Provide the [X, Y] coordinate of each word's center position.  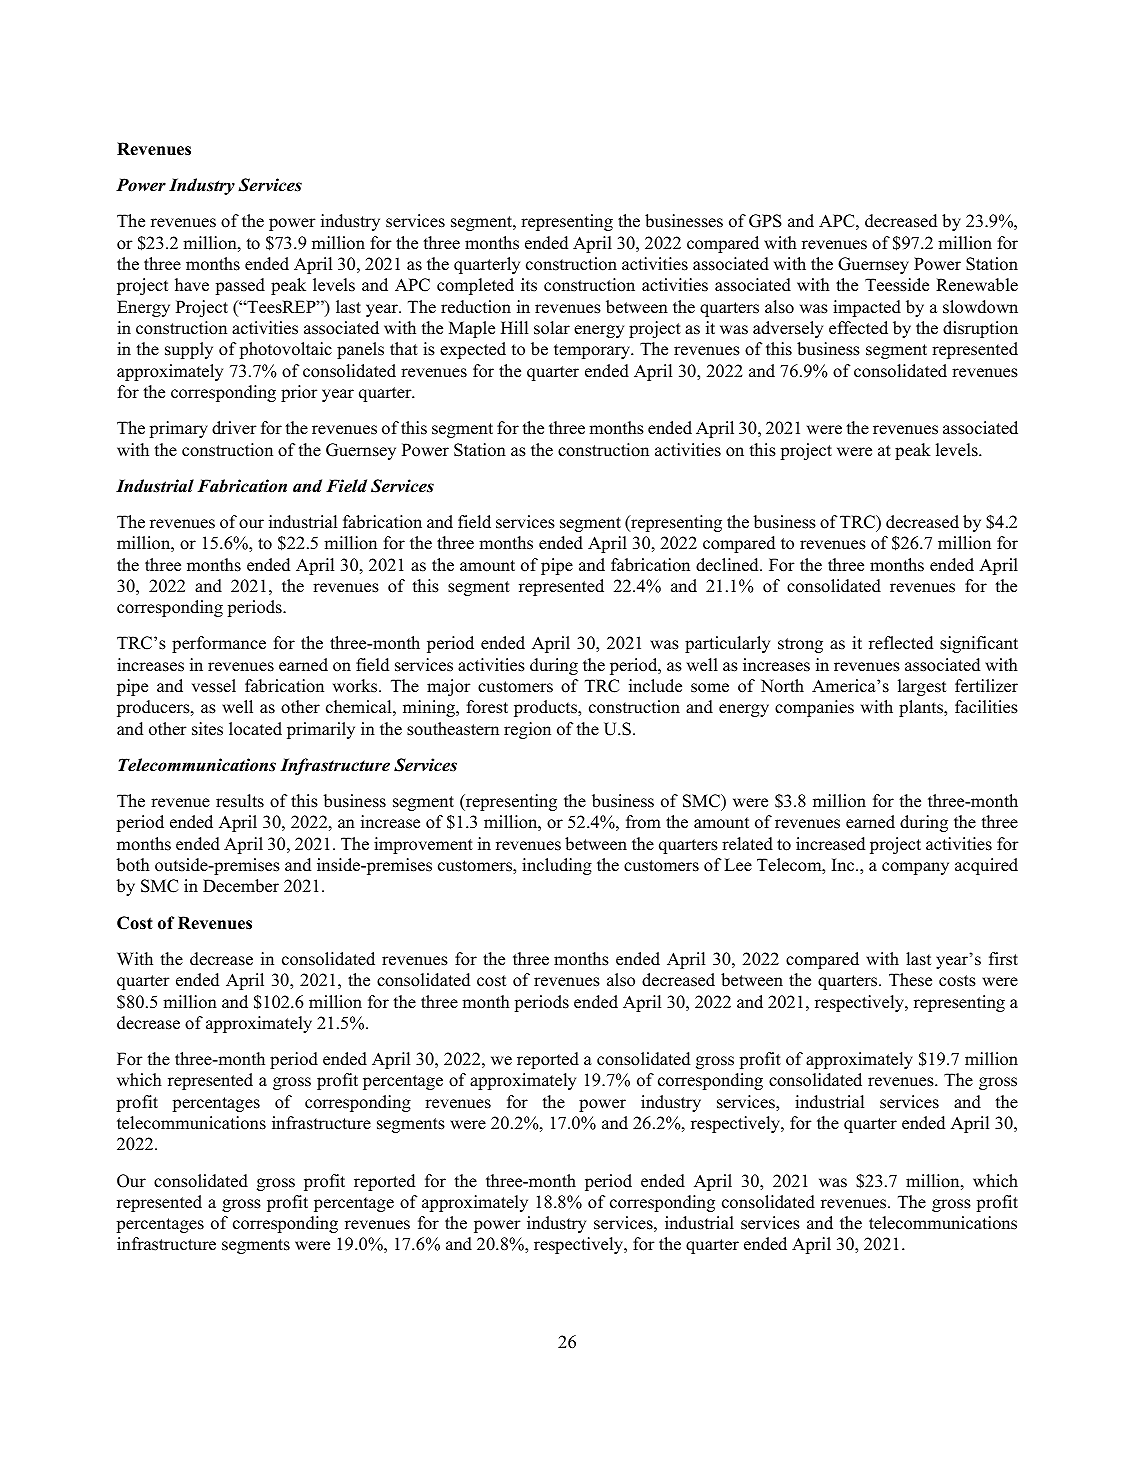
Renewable [977, 285]
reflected [901, 643]
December [241, 886]
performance [219, 644]
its [529, 285]
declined [728, 565]
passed [240, 286]
